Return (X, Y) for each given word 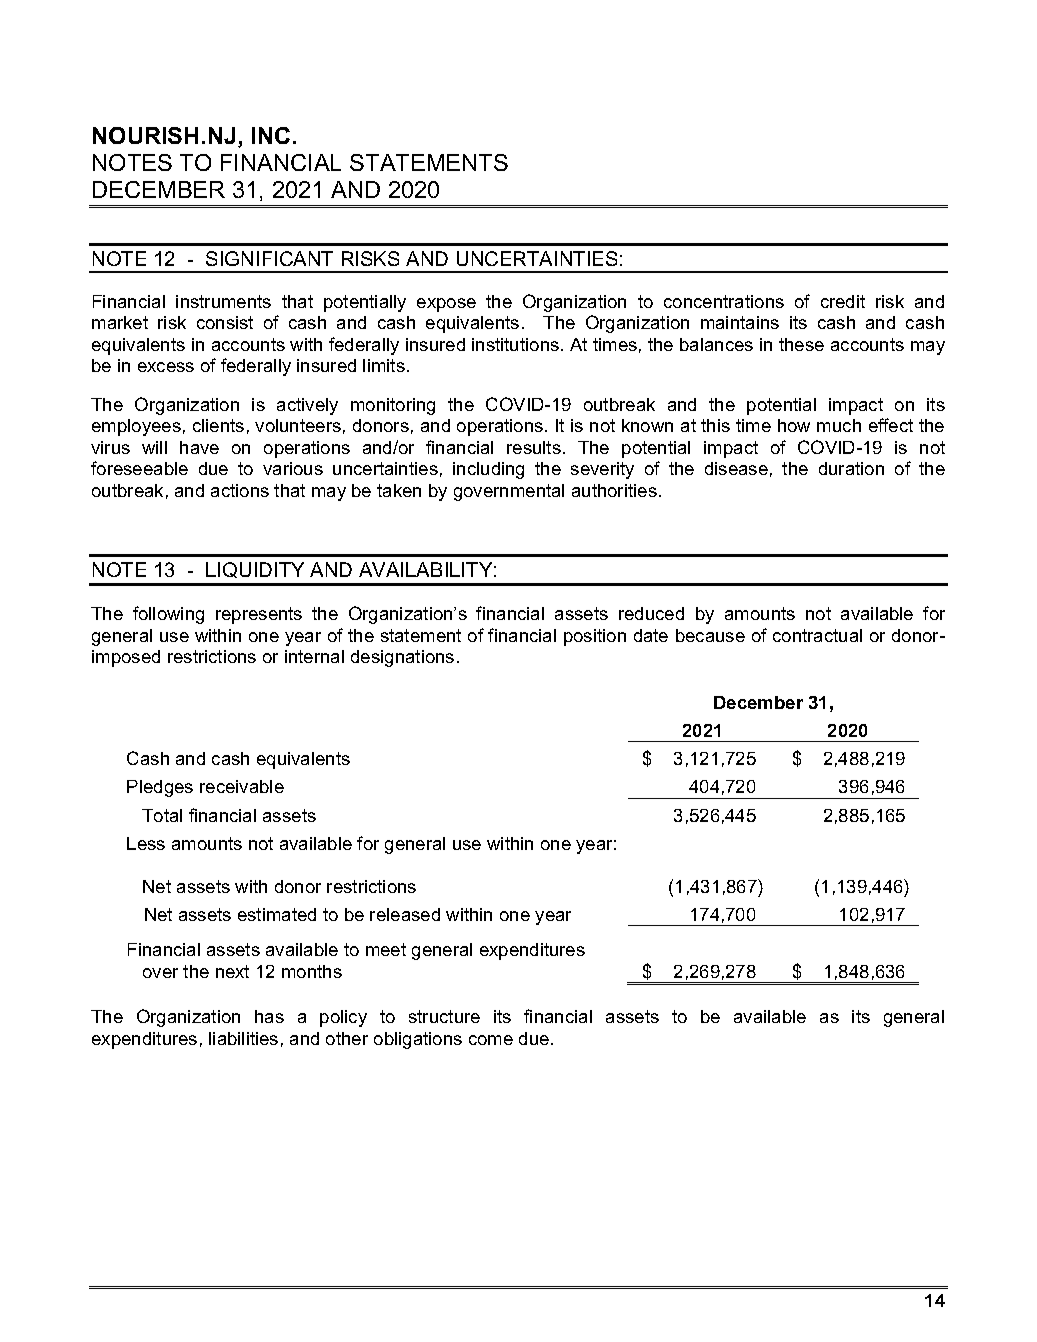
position (595, 637)
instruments (223, 301)
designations (402, 658)
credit (843, 301)
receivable (242, 786)
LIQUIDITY (255, 570)
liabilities (243, 1038)
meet (386, 949)
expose (446, 305)
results (534, 447)
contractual (817, 635)
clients (218, 425)
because (710, 635)
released (405, 914)
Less (146, 843)
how (794, 425)
